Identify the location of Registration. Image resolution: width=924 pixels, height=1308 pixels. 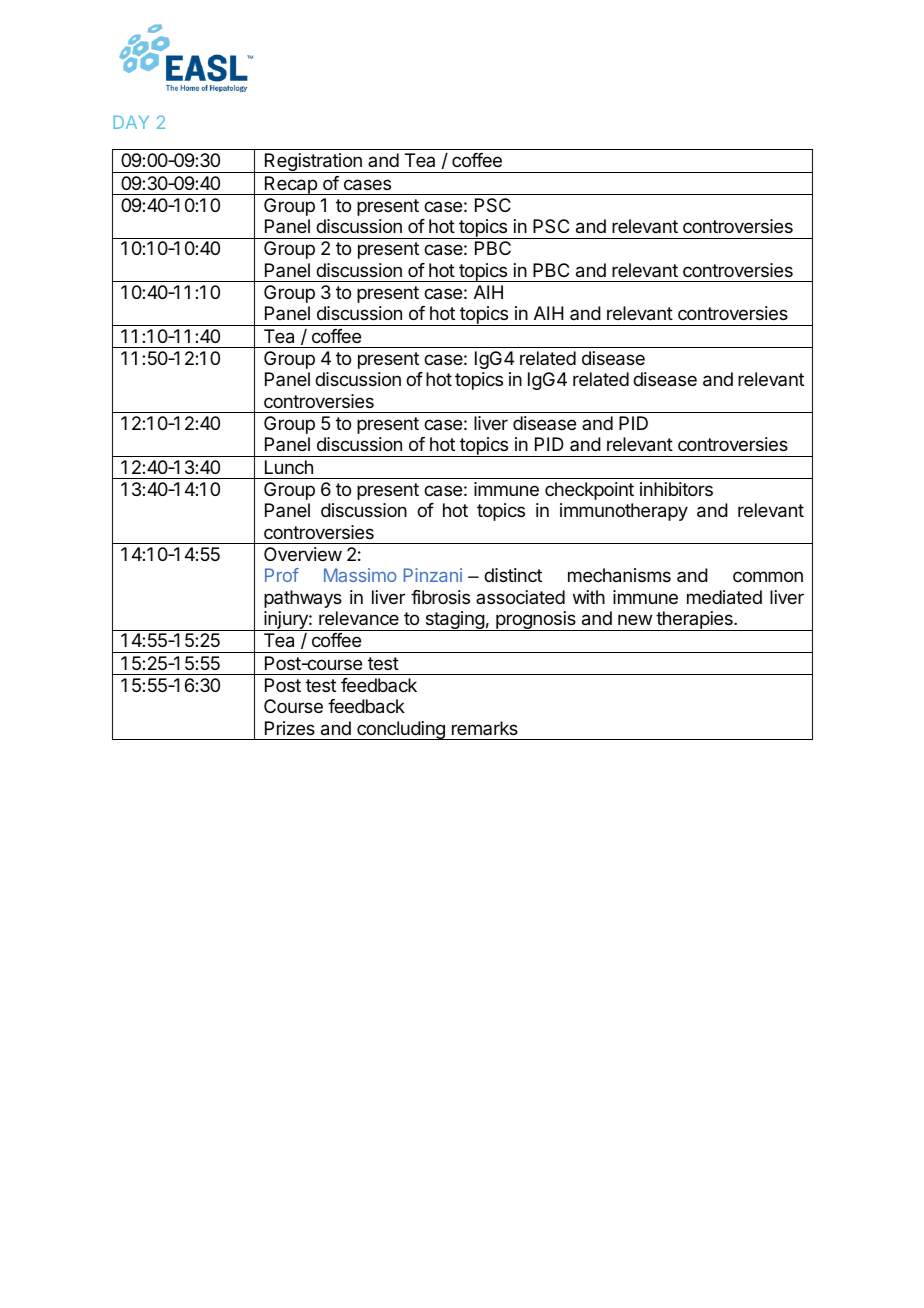
(313, 163).
